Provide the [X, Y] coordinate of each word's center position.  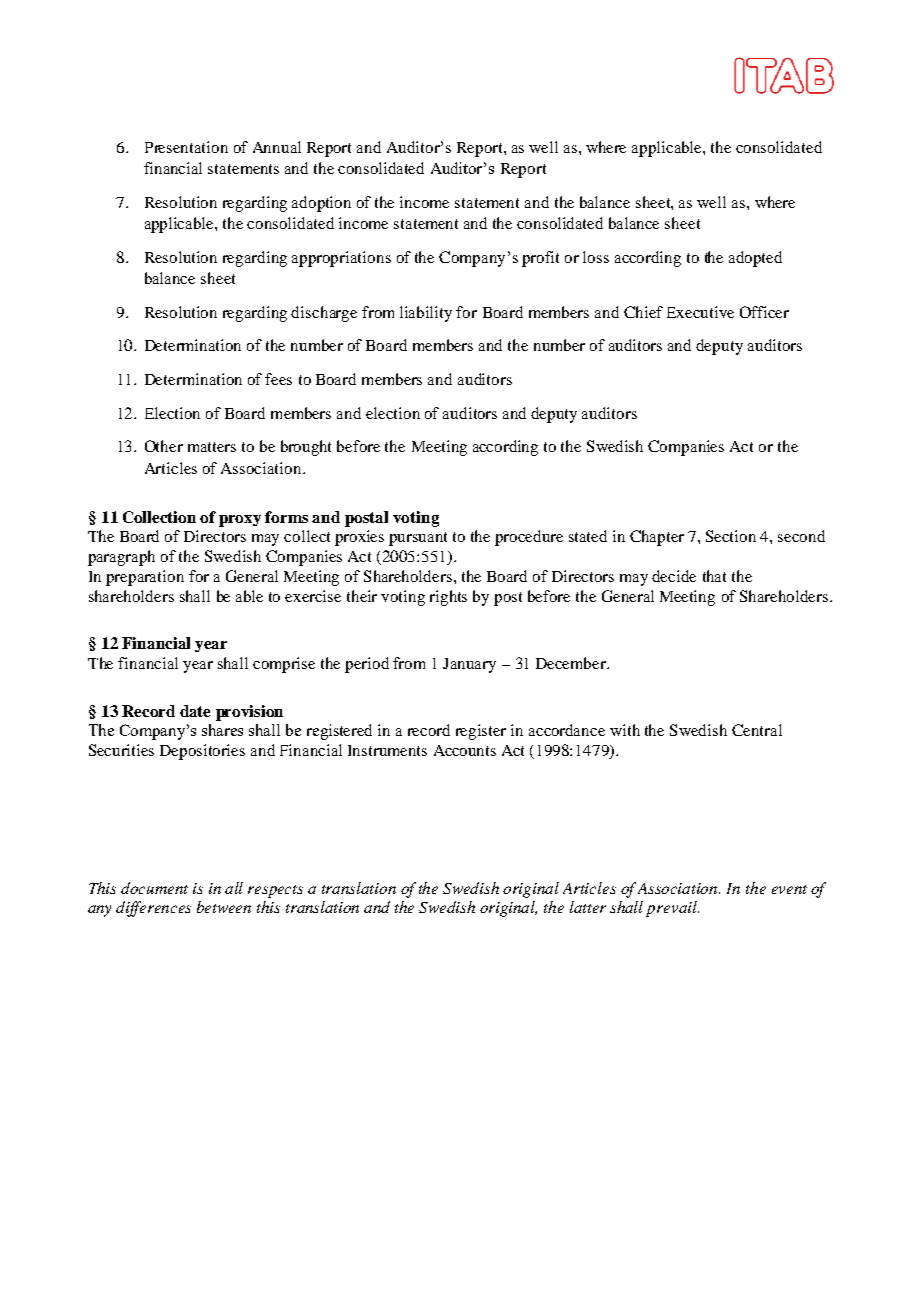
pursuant [418, 539]
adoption [321, 204]
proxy [240, 521]
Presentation [186, 147]
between [224, 907]
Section [731, 536]
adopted [755, 259]
